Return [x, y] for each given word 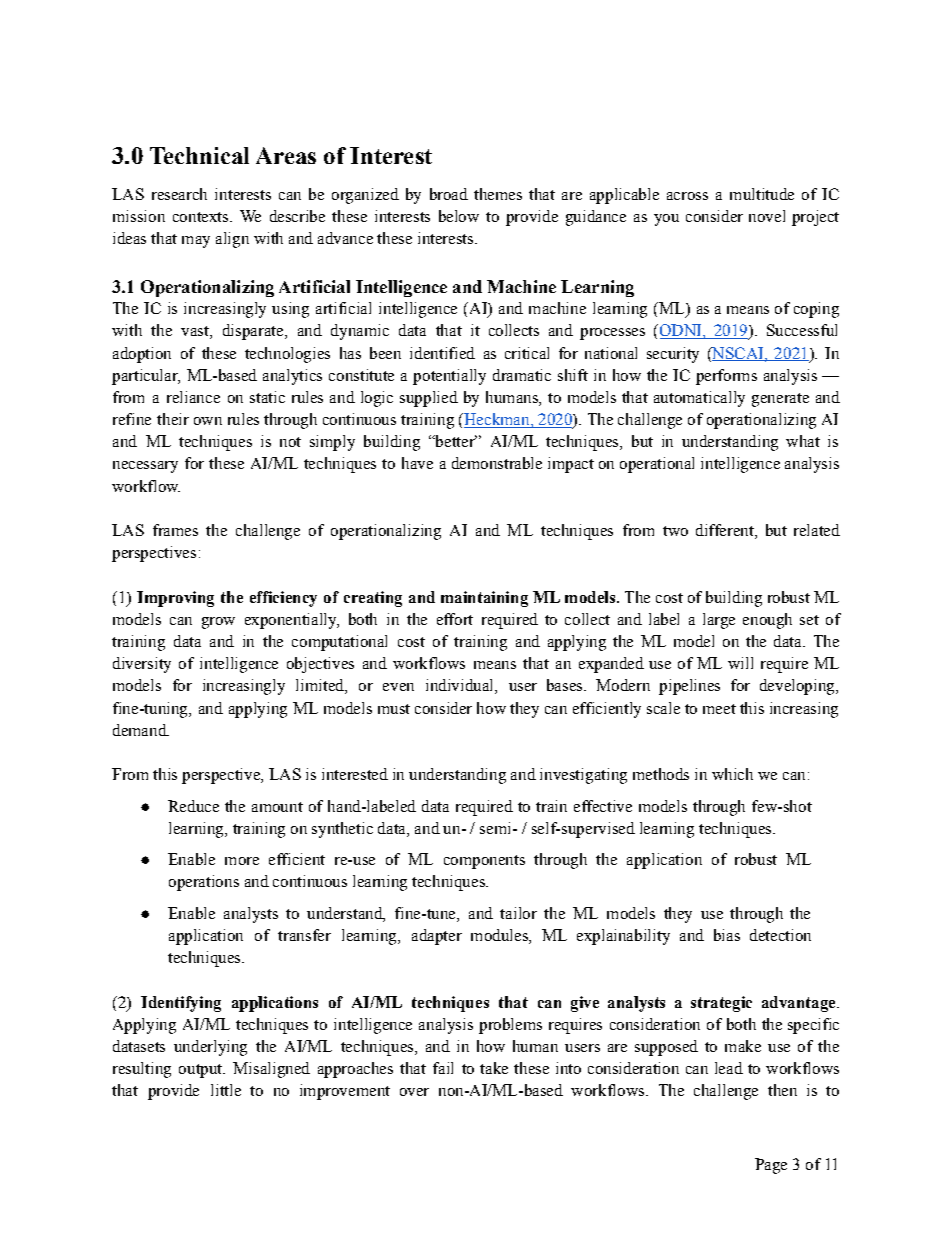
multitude [762, 194]
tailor [518, 913]
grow [218, 623]
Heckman [497, 420]
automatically [699, 399]
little [226, 1090]
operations [204, 883]
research [179, 194]
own [208, 421]
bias [727, 935]
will [740, 663]
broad [449, 194]
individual [461, 686]
